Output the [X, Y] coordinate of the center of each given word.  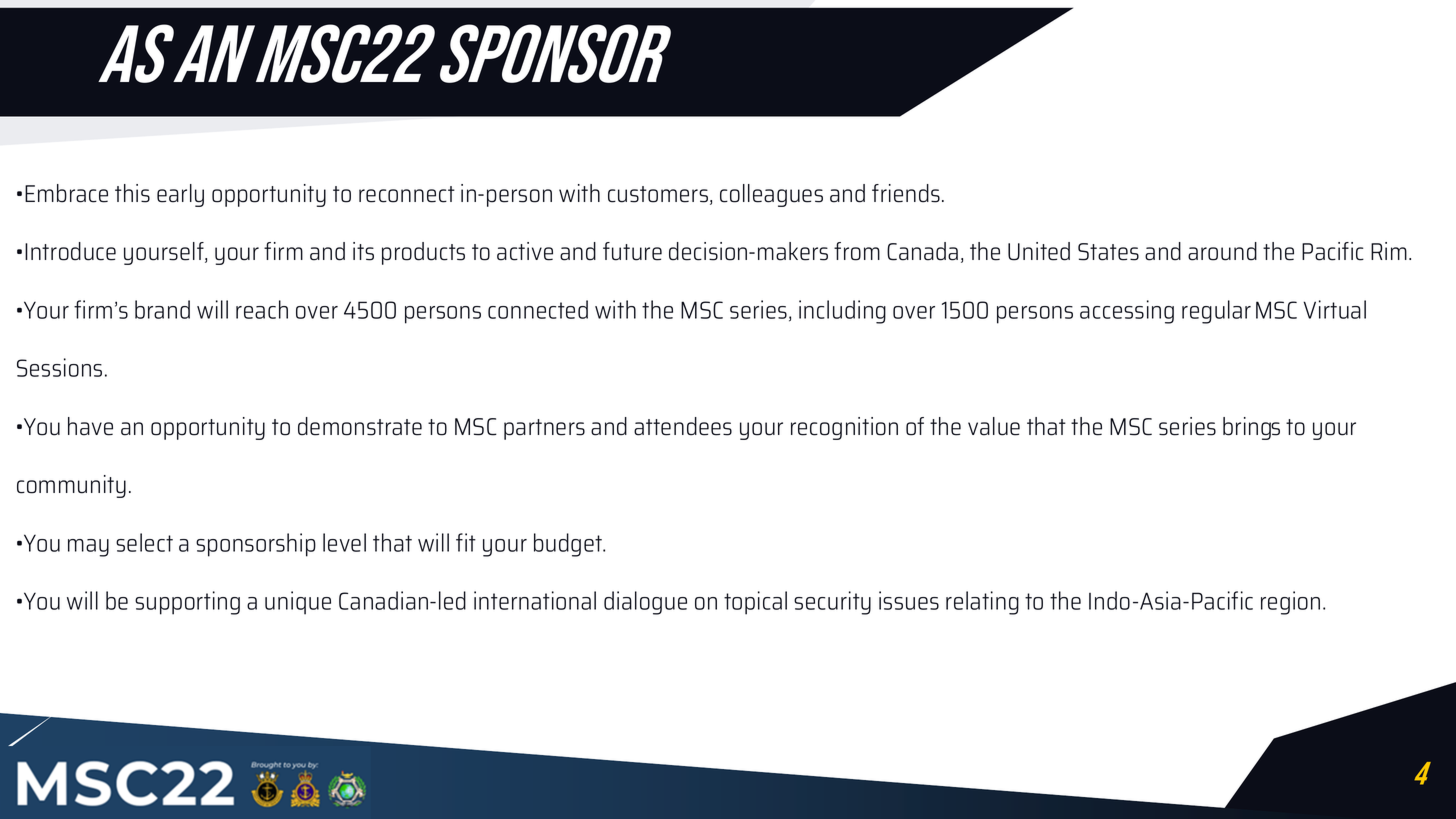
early [180, 195]
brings [1251, 428]
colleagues [771, 195]
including [842, 312]
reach [262, 309]
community [71, 486]
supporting [187, 603]
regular [1216, 312]
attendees [683, 426]
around [1222, 251]
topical [755, 603]
